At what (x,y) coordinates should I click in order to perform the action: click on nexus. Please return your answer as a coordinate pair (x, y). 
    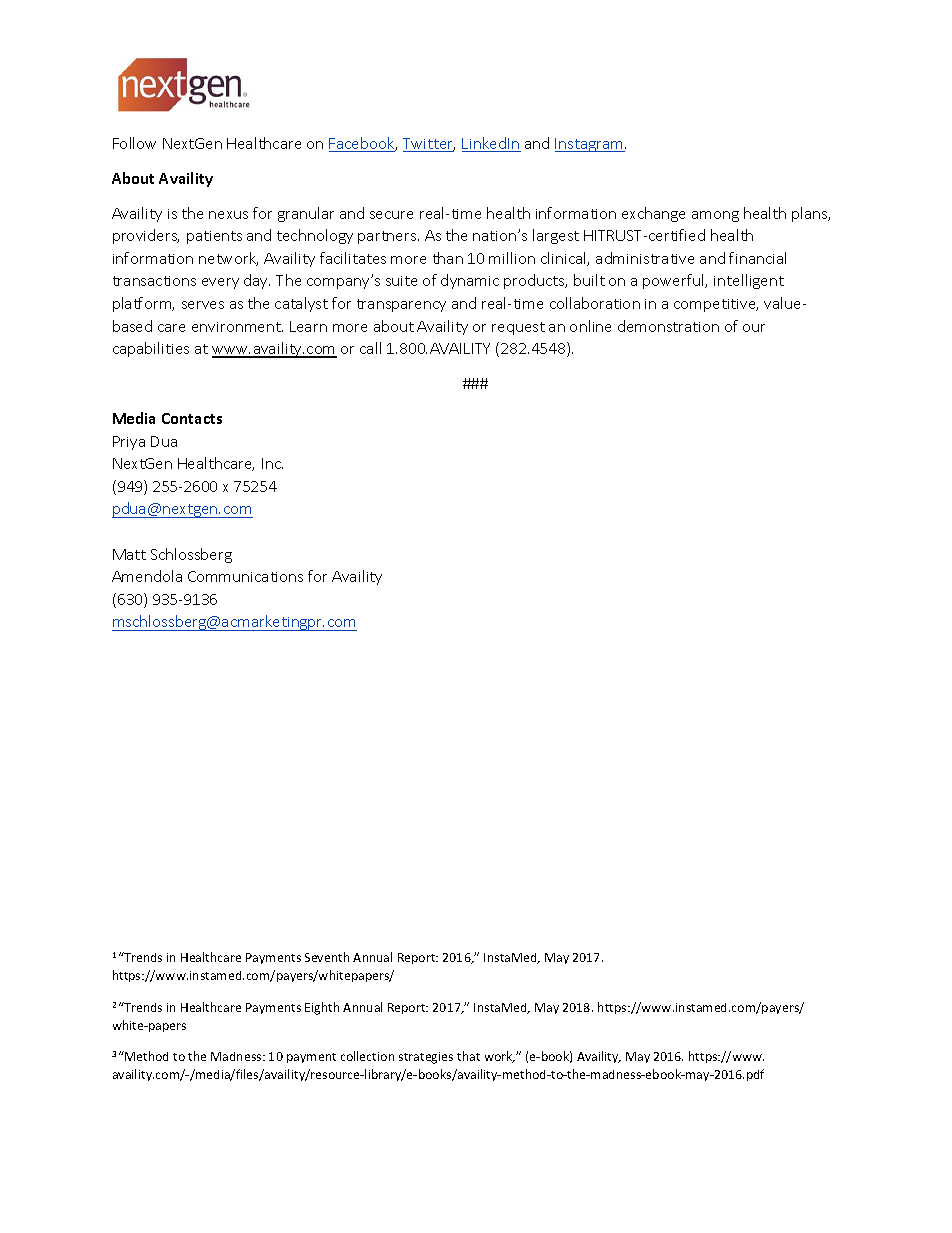
    Looking at the image, I should click on (228, 215).
